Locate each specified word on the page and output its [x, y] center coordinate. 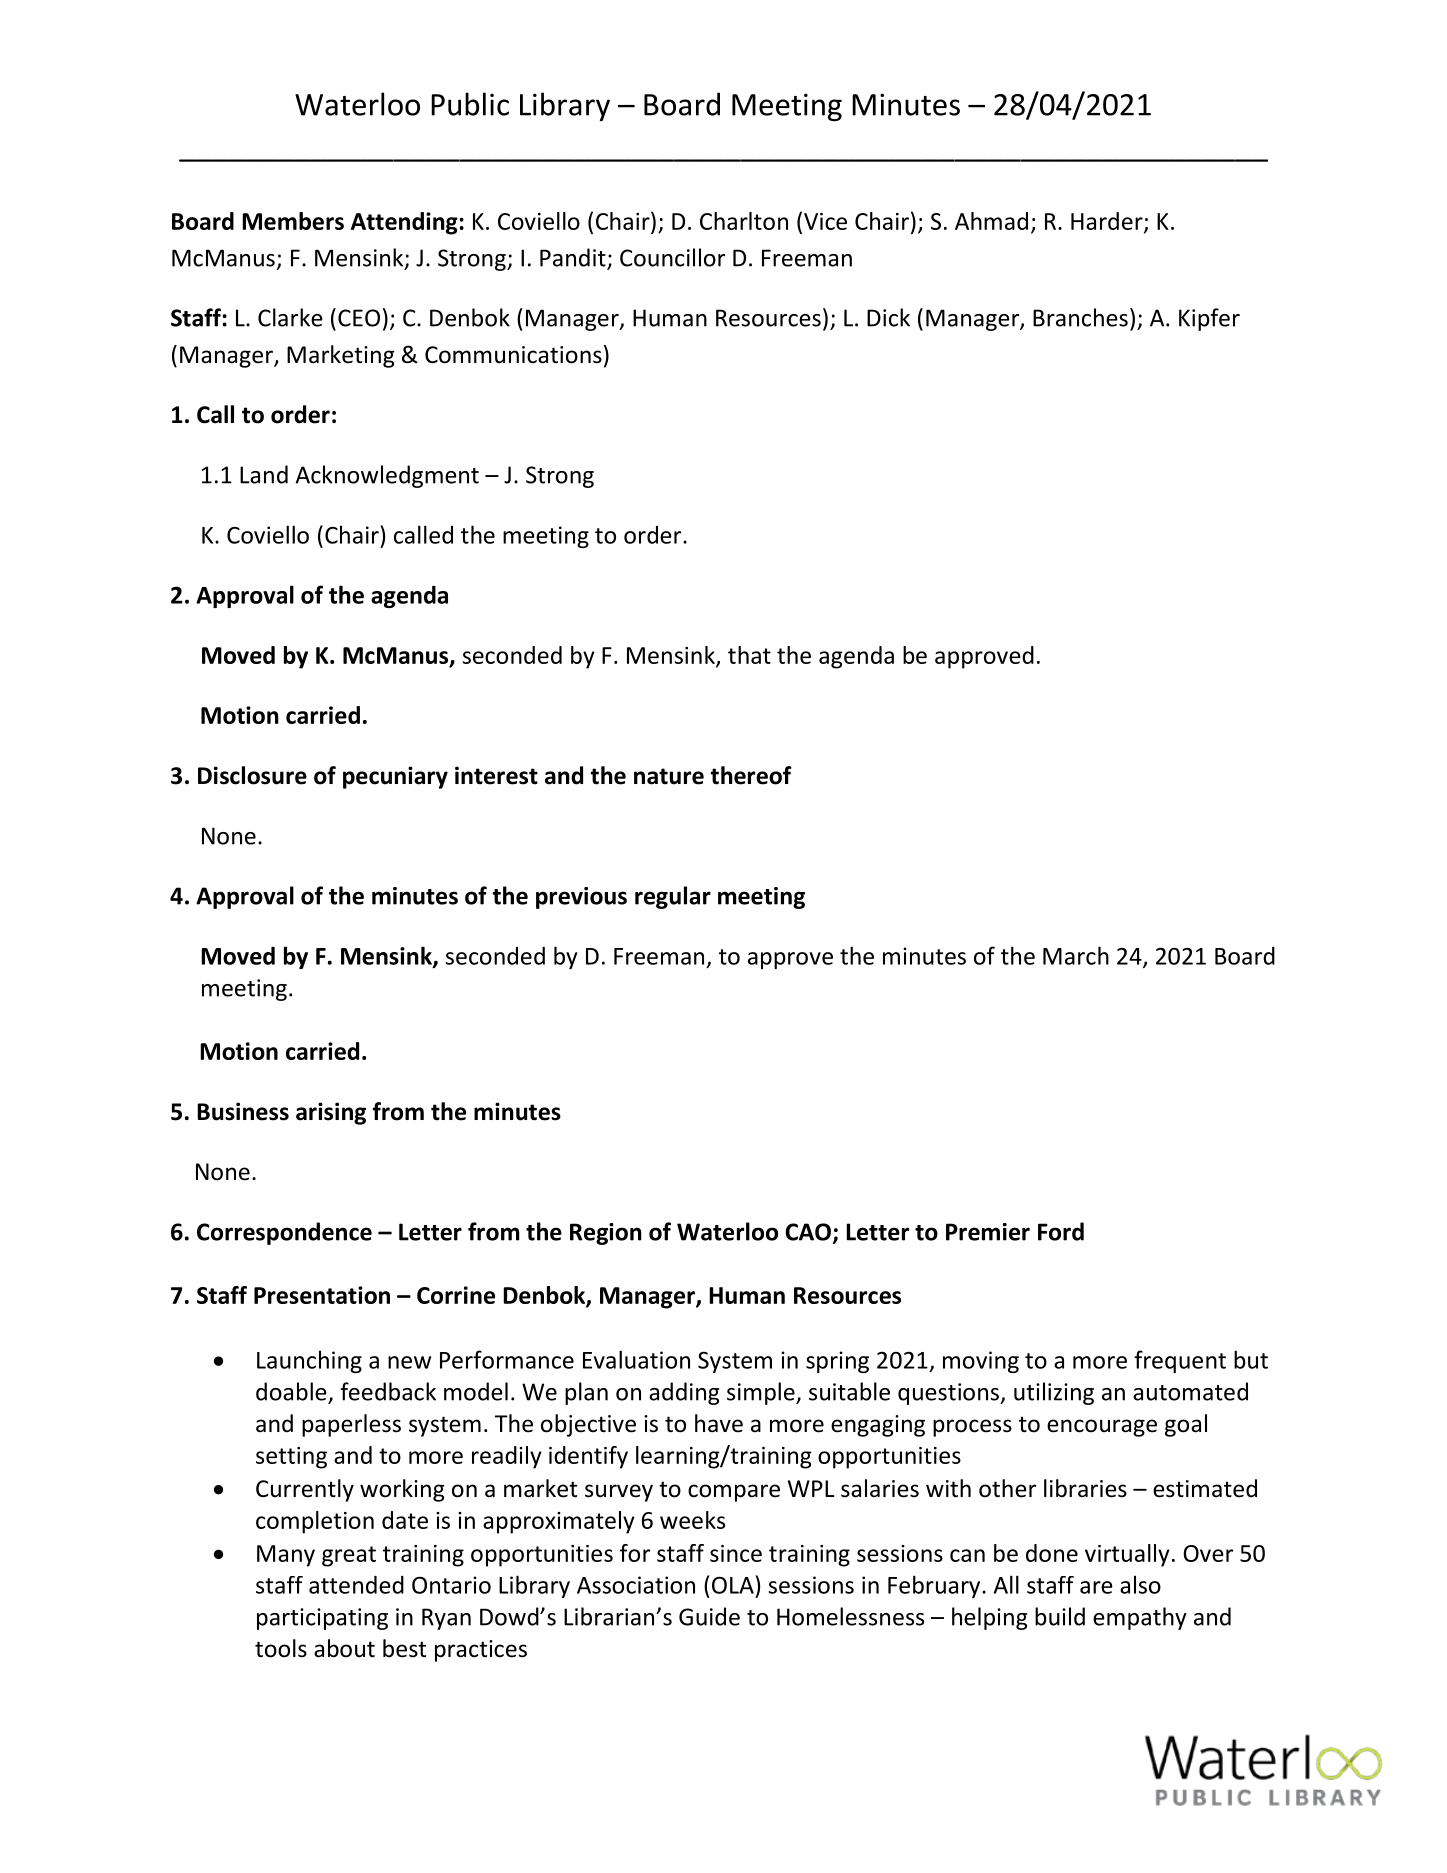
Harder [1108, 222]
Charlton [744, 221]
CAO [808, 1232]
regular [673, 897]
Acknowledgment [387, 476]
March [1076, 955]
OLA [734, 1584]
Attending [404, 223]
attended [356, 1585]
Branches [1080, 317]
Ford [1061, 1231]
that [749, 655]
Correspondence [284, 1233]
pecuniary [395, 777]
